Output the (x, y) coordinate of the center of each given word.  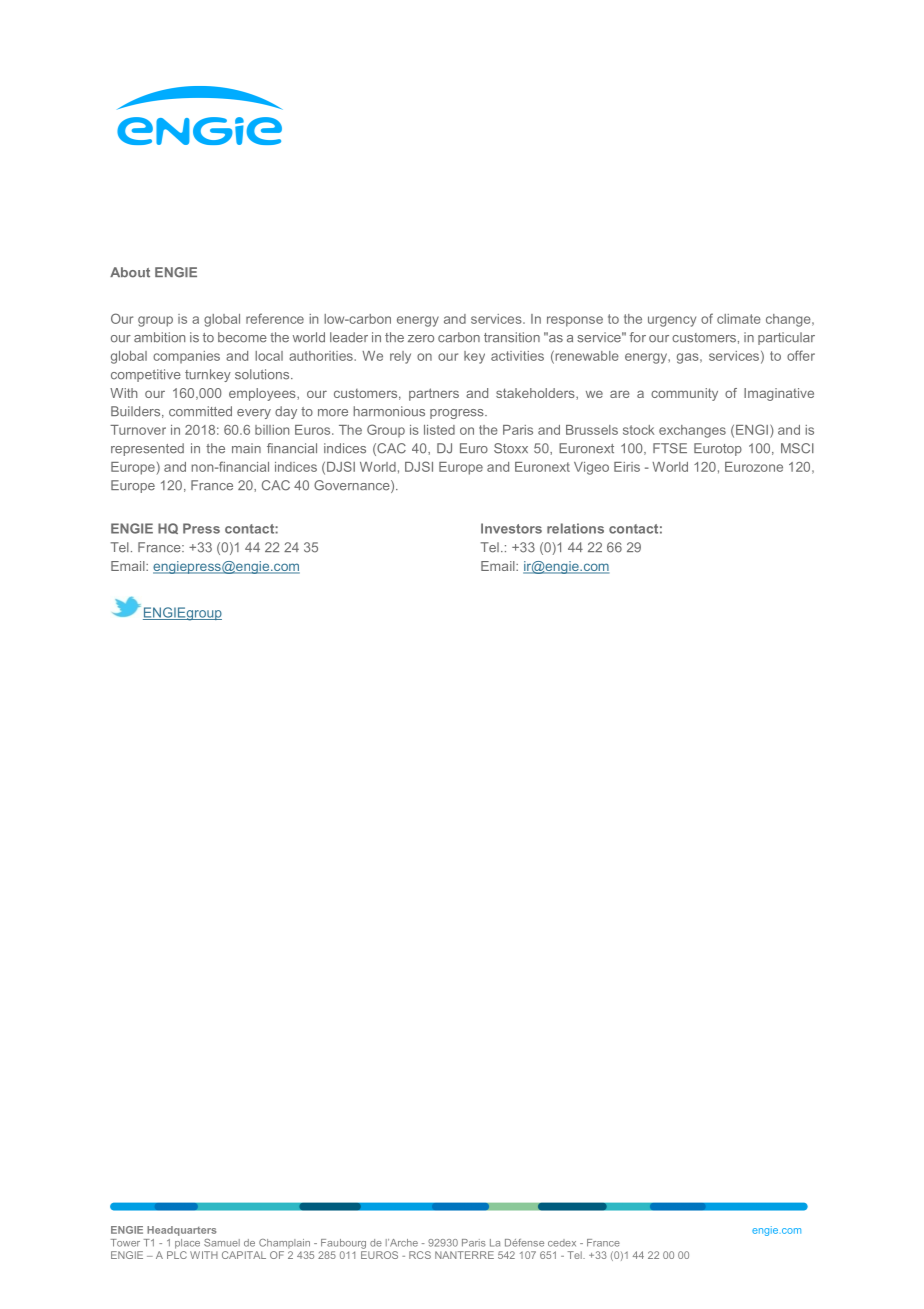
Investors (511, 528)
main (246, 448)
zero (421, 339)
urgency (672, 321)
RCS (420, 1255)
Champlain (284, 1243)
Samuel (222, 1243)
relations (575, 528)
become (242, 337)
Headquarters (181, 1231)
